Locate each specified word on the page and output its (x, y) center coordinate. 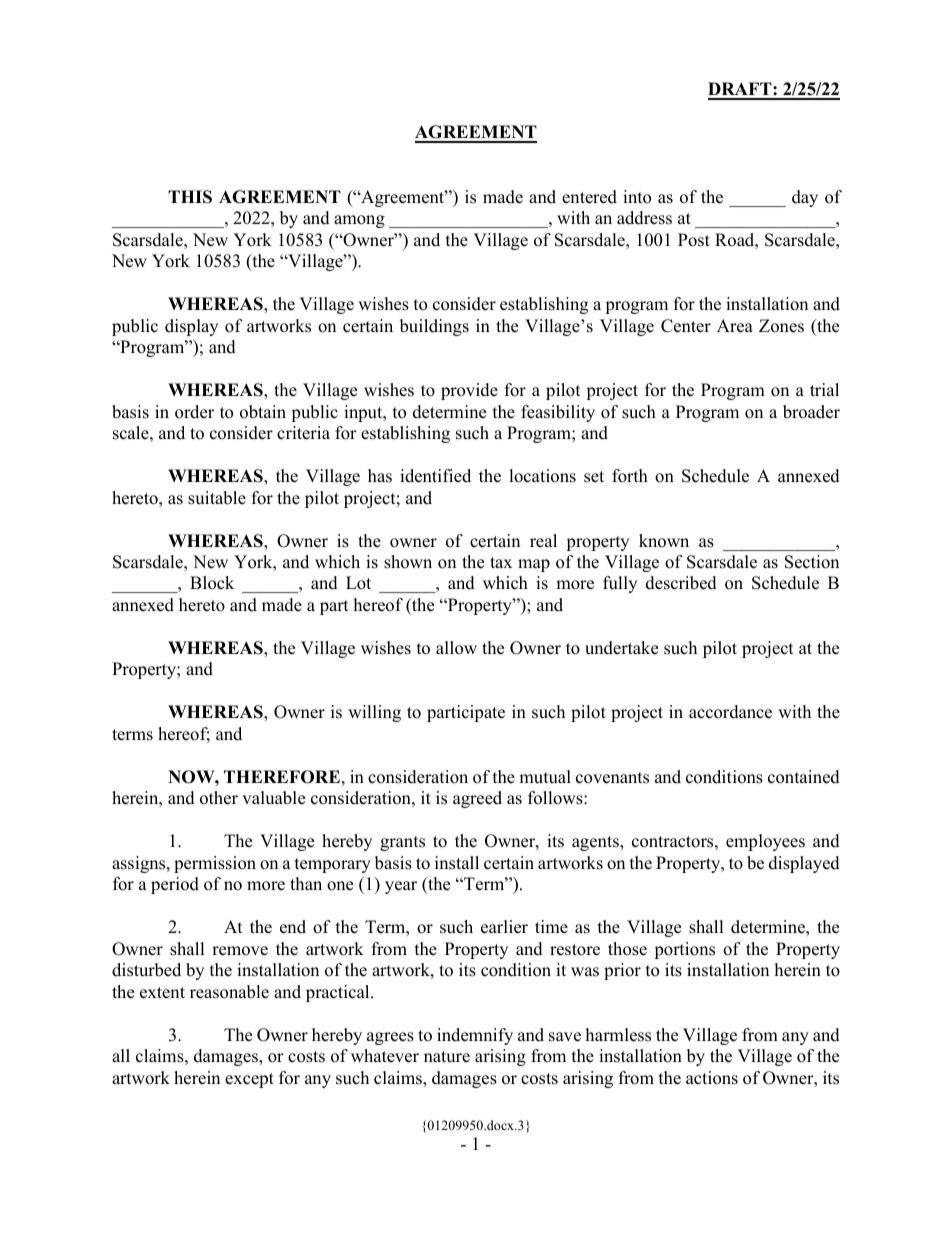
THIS (190, 197)
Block (212, 583)
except (249, 1080)
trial (824, 389)
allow (456, 648)
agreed (477, 799)
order (194, 412)
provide (469, 391)
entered (589, 197)
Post (694, 240)
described (681, 583)
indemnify (475, 1036)
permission (215, 864)
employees (765, 842)
